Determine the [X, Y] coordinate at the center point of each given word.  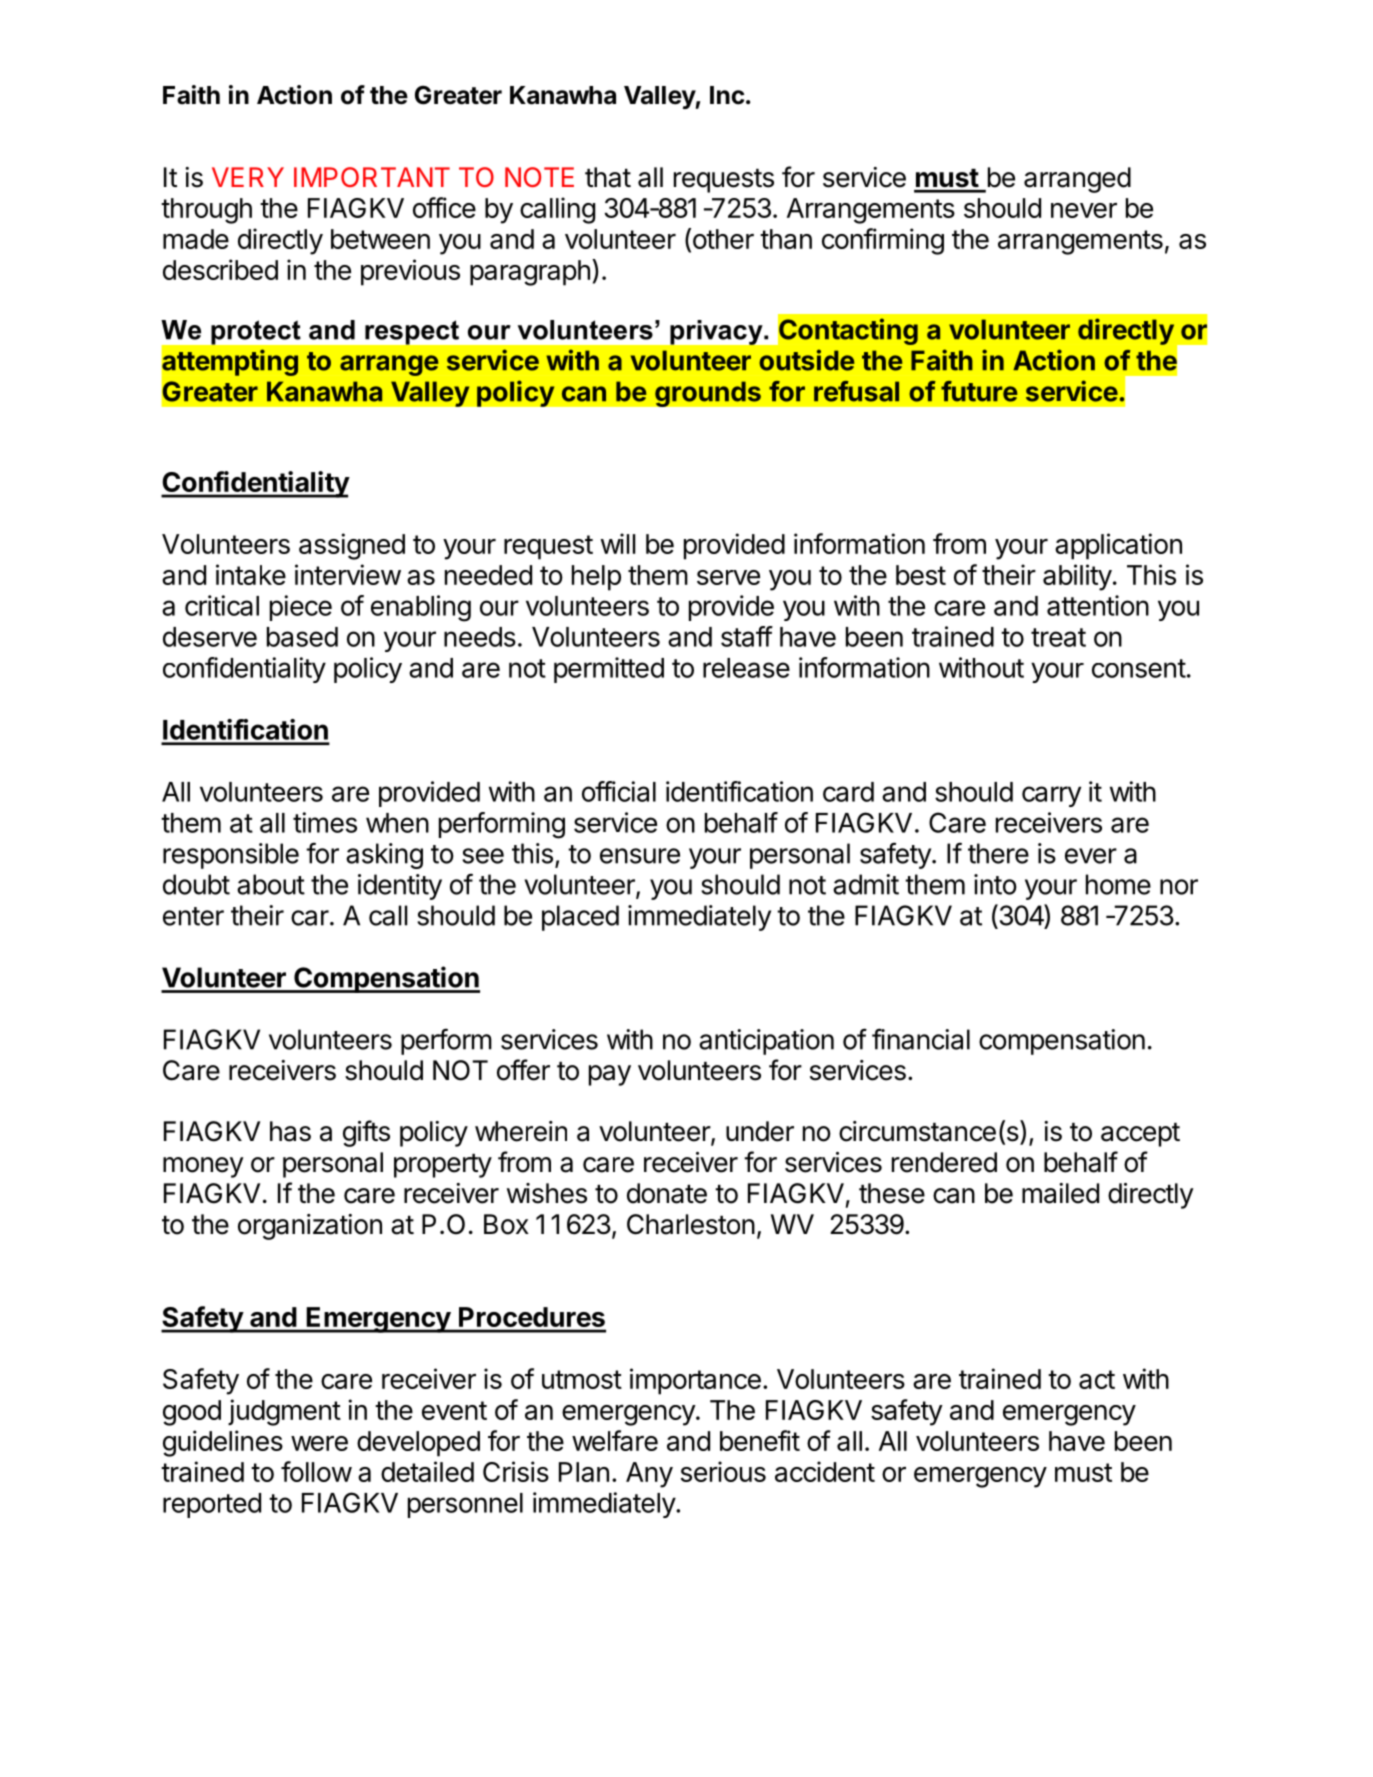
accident [825, 1471]
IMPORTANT [372, 177]
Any [649, 1475]
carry [1051, 796]
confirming [883, 241]
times [325, 822]
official [619, 791]
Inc [727, 95]
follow [316, 1471]
